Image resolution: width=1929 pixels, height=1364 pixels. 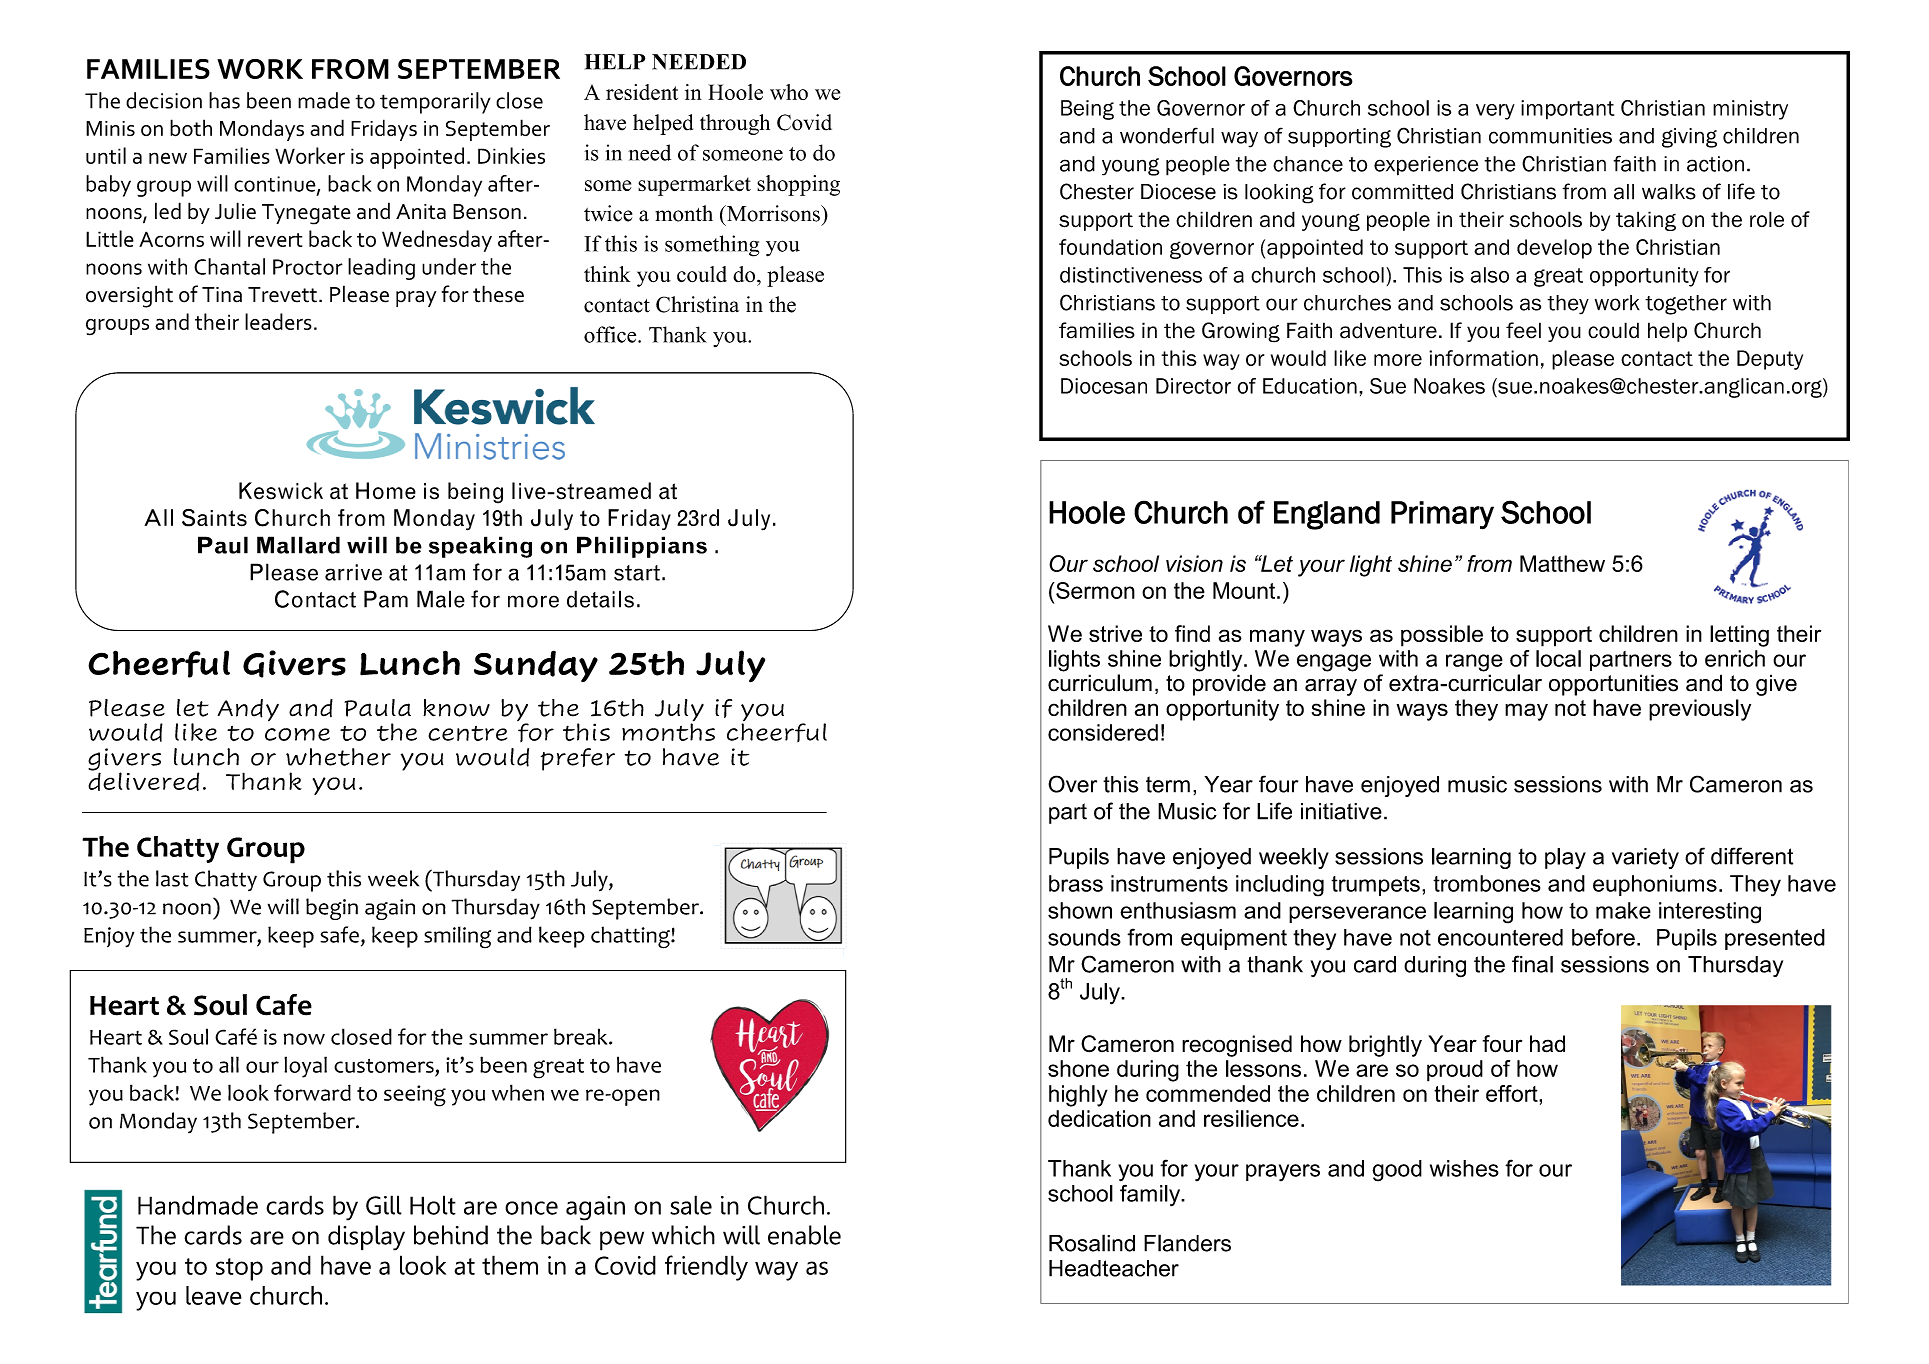 I want to click on feel, so click(x=1523, y=330).
